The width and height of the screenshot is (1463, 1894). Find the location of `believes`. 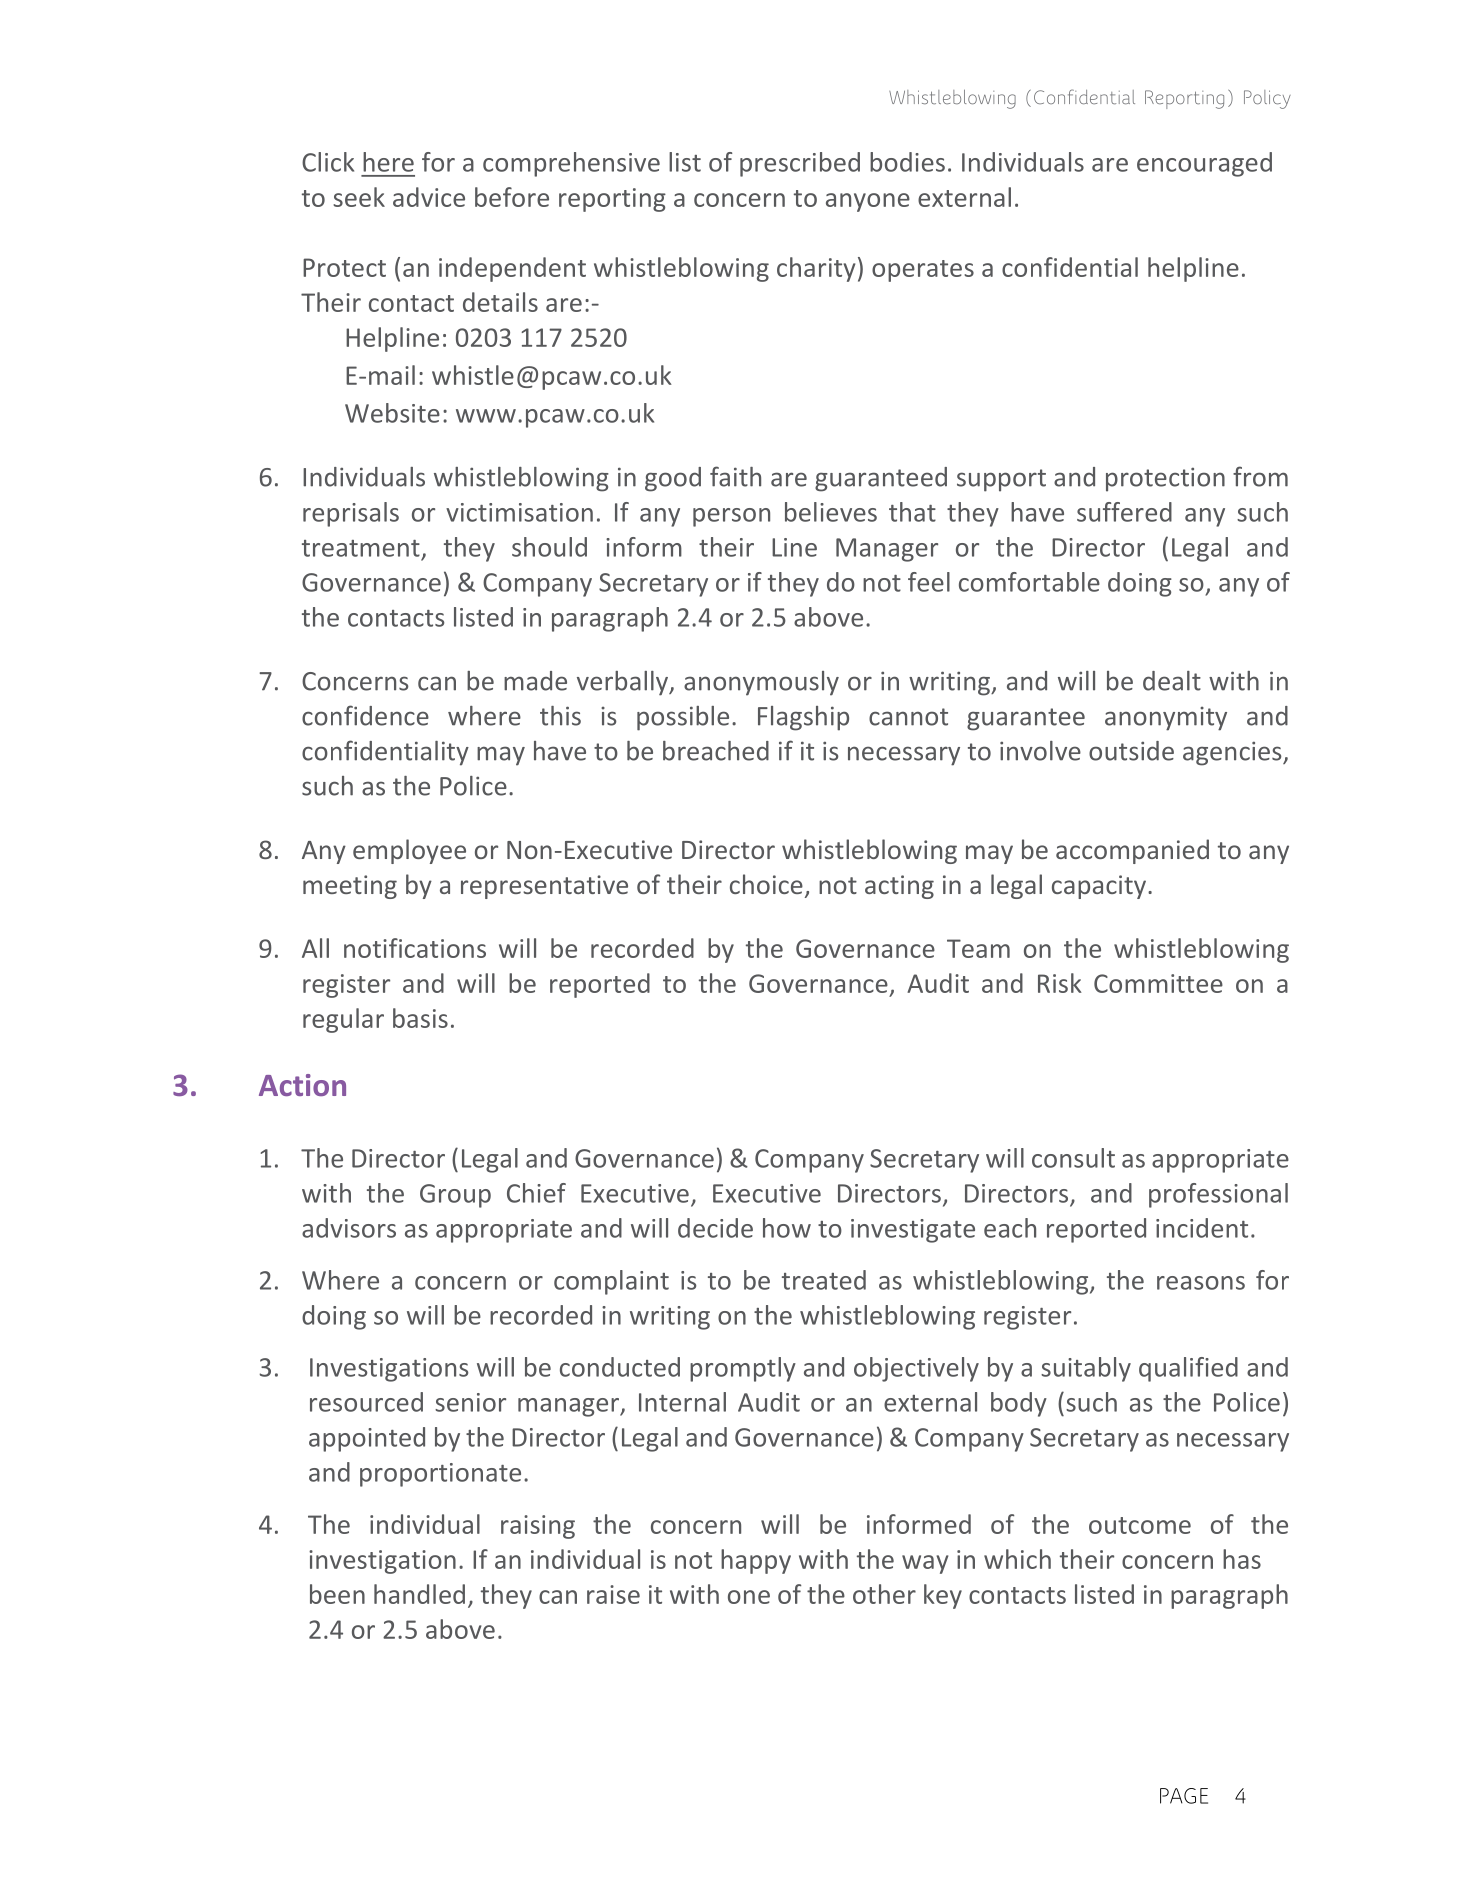

believes is located at coordinates (831, 512).
